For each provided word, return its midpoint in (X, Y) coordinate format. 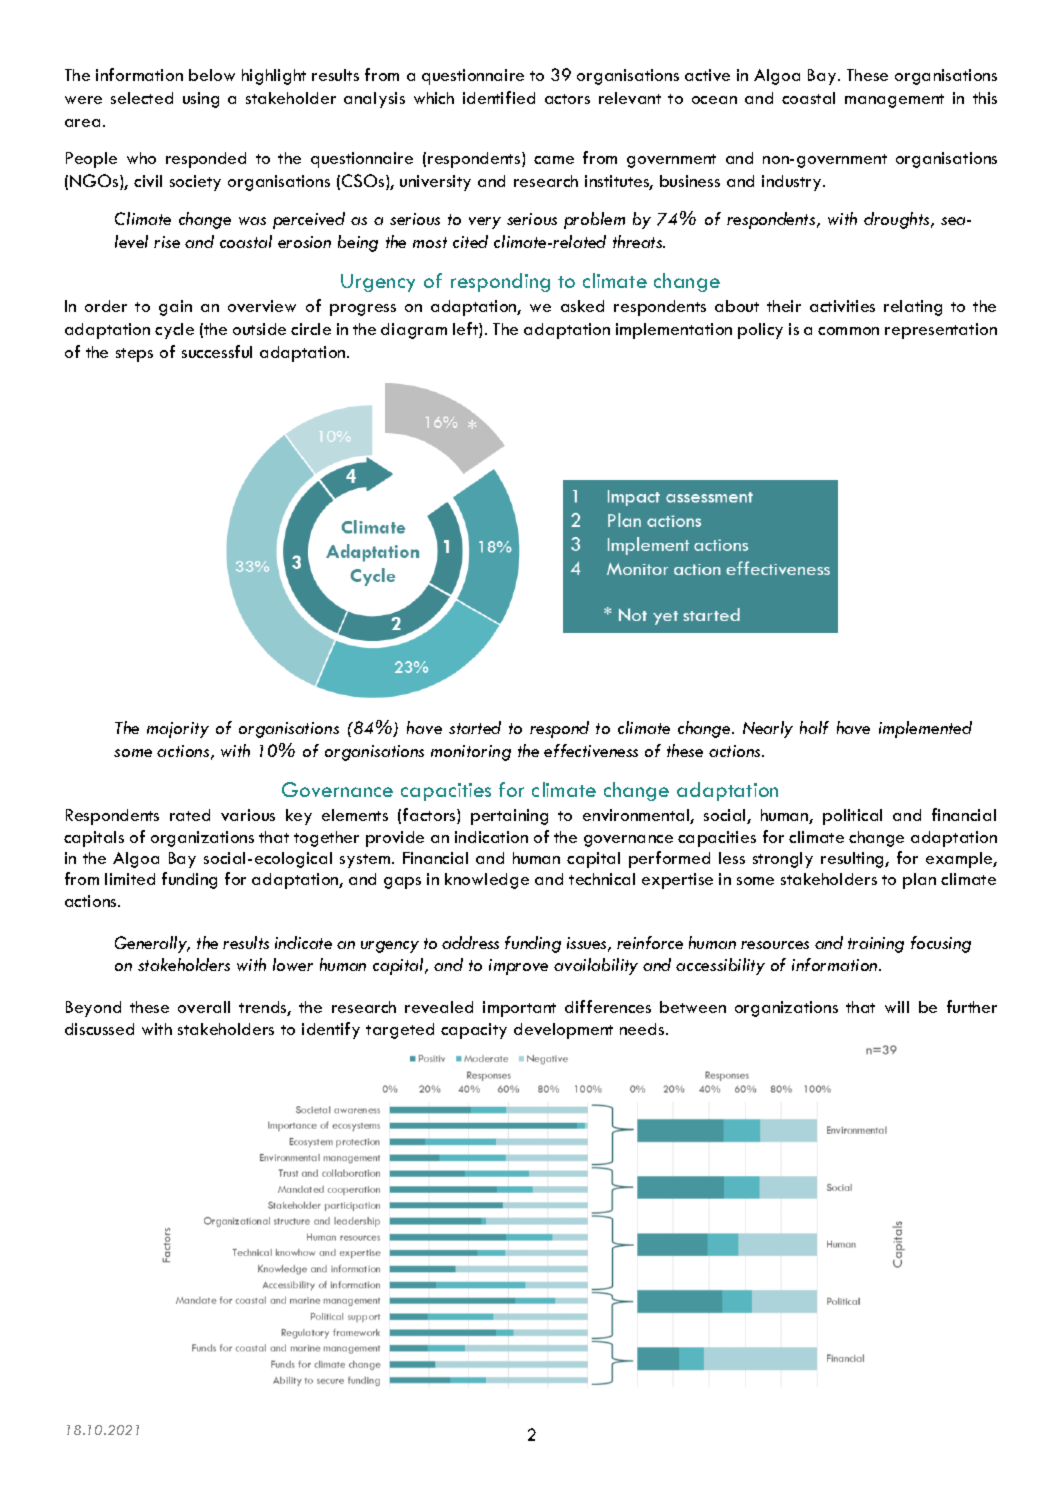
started (475, 727)
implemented (925, 729)
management (894, 101)
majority (178, 730)
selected (142, 98)
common (848, 331)
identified (499, 97)
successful (217, 351)
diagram (414, 331)
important (519, 1009)
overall (204, 1007)
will (897, 1007)
